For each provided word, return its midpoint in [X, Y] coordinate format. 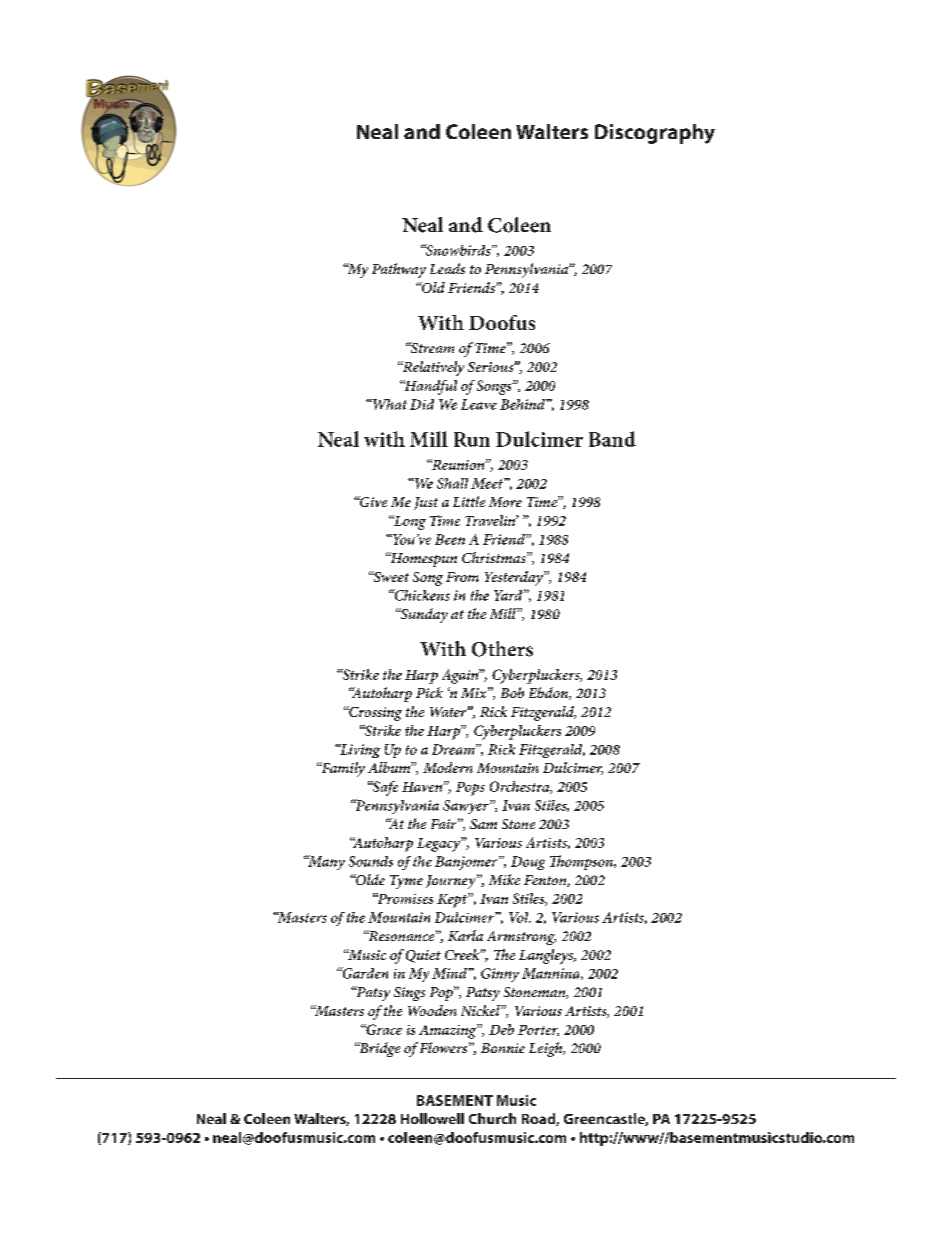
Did [422, 404]
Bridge [379, 1049]
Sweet [390, 576]
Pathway [399, 270]
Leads [447, 268]
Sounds [371, 861]
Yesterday [515, 578]
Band [612, 439]
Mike [504, 879]
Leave [479, 404]
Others [502, 649]
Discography [655, 134]
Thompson [582, 862]
